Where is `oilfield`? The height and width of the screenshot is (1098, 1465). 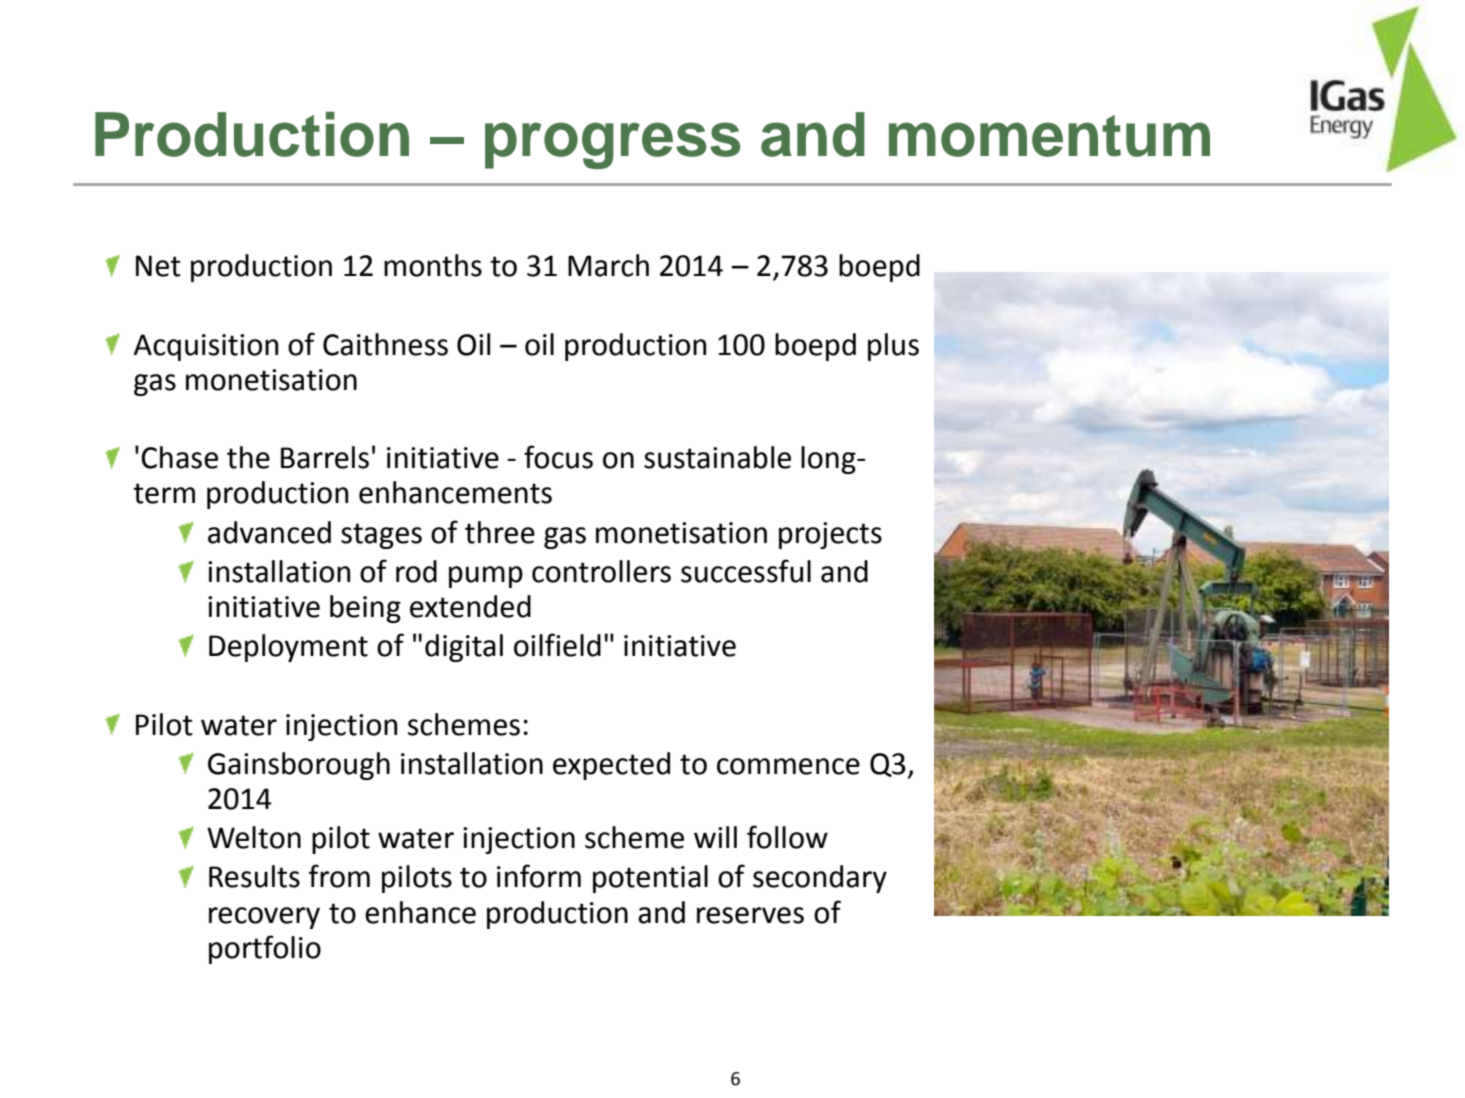
oilfield is located at coordinates (557, 645).
